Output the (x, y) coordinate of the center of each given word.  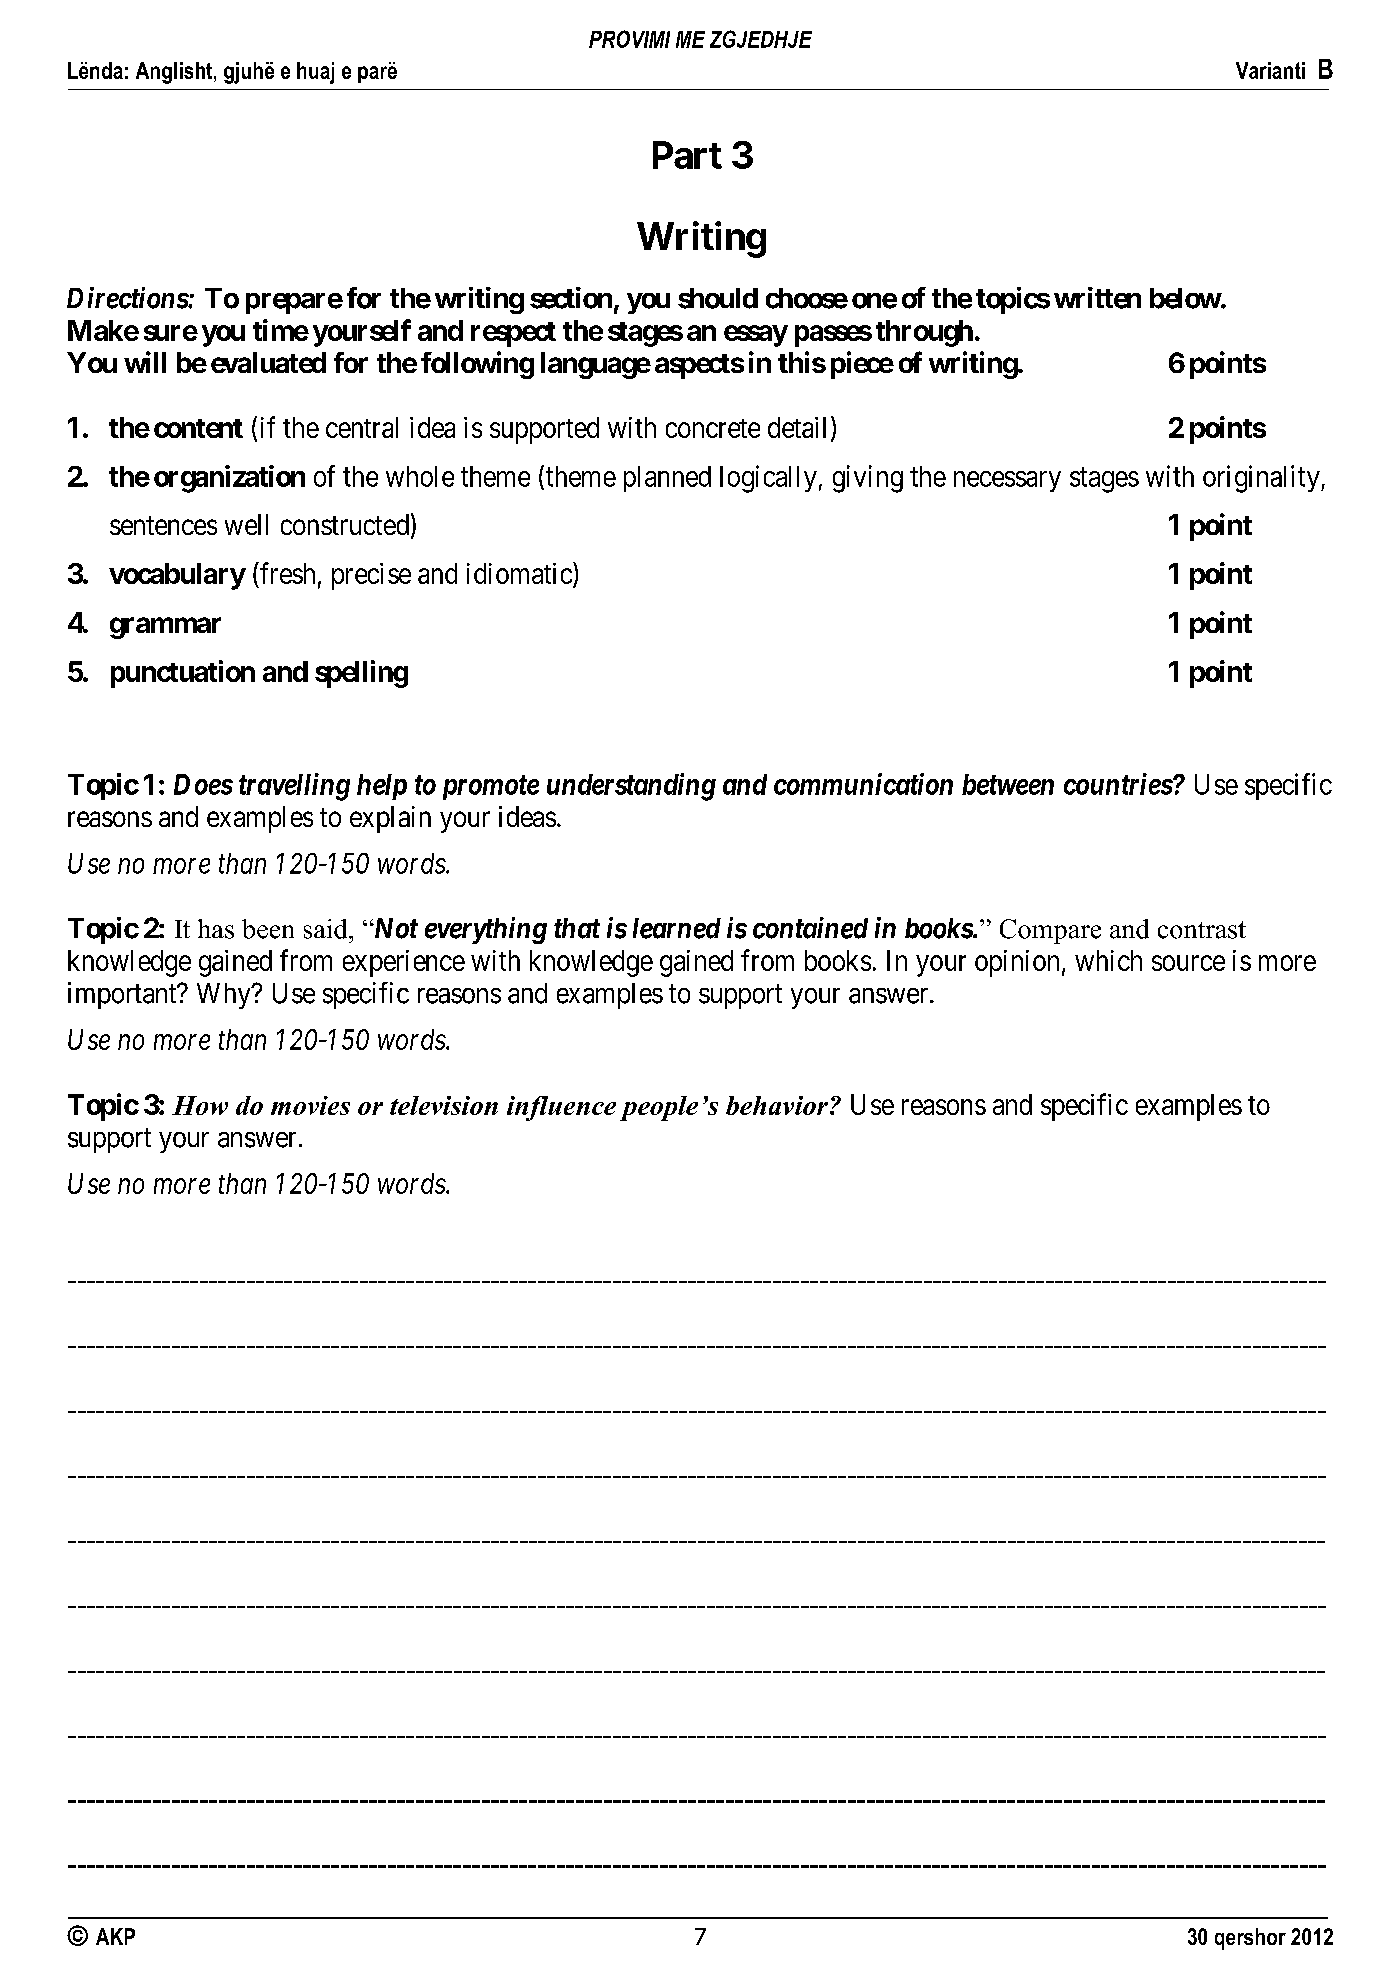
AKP (115, 1936)
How (200, 1105)
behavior (777, 1105)
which (1108, 960)
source (1188, 963)
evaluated (268, 362)
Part (687, 155)
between (1008, 784)
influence (561, 1108)
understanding (631, 787)
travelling (294, 787)
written (1097, 298)
